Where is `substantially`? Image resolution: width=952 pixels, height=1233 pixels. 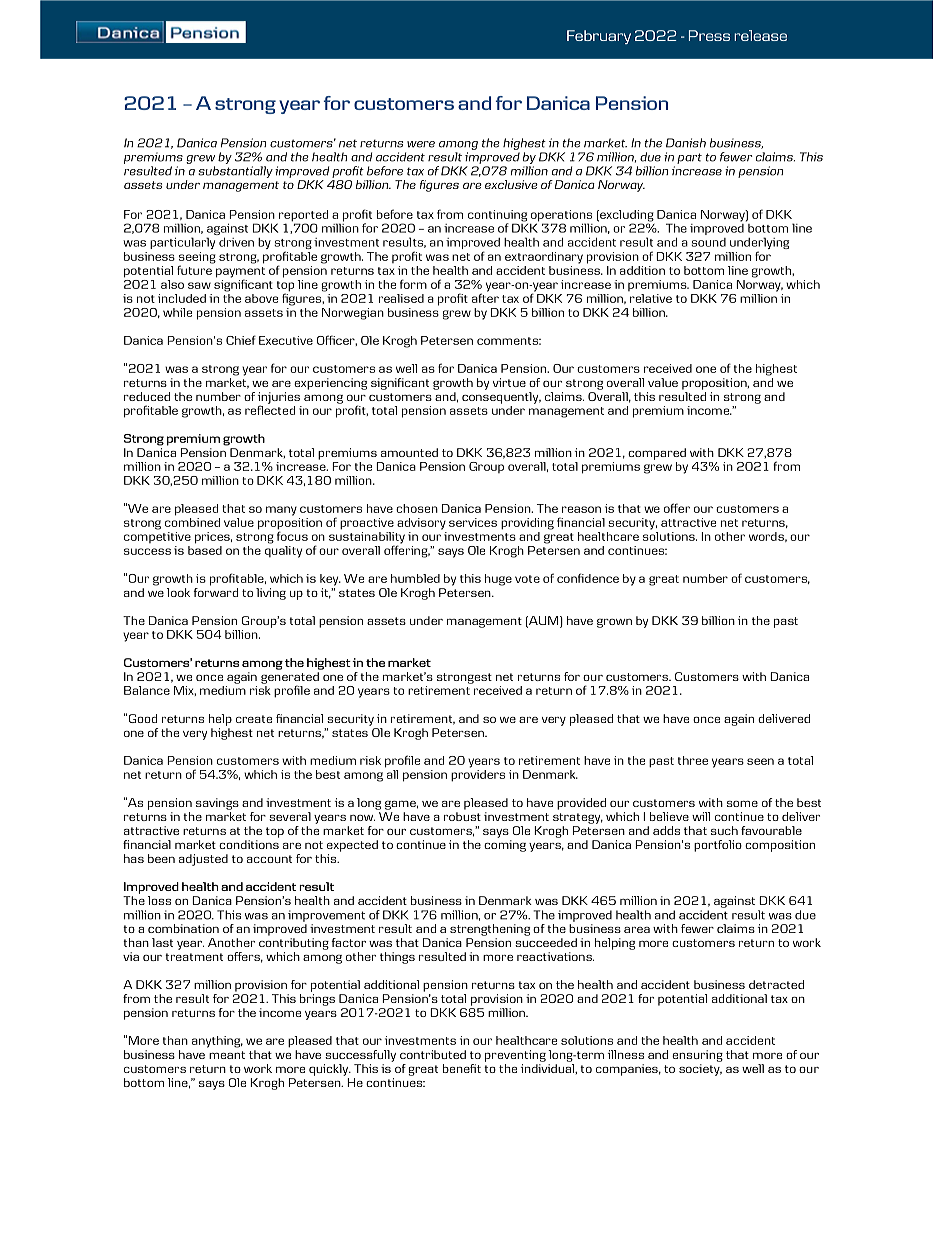
substantially is located at coordinates (235, 172).
